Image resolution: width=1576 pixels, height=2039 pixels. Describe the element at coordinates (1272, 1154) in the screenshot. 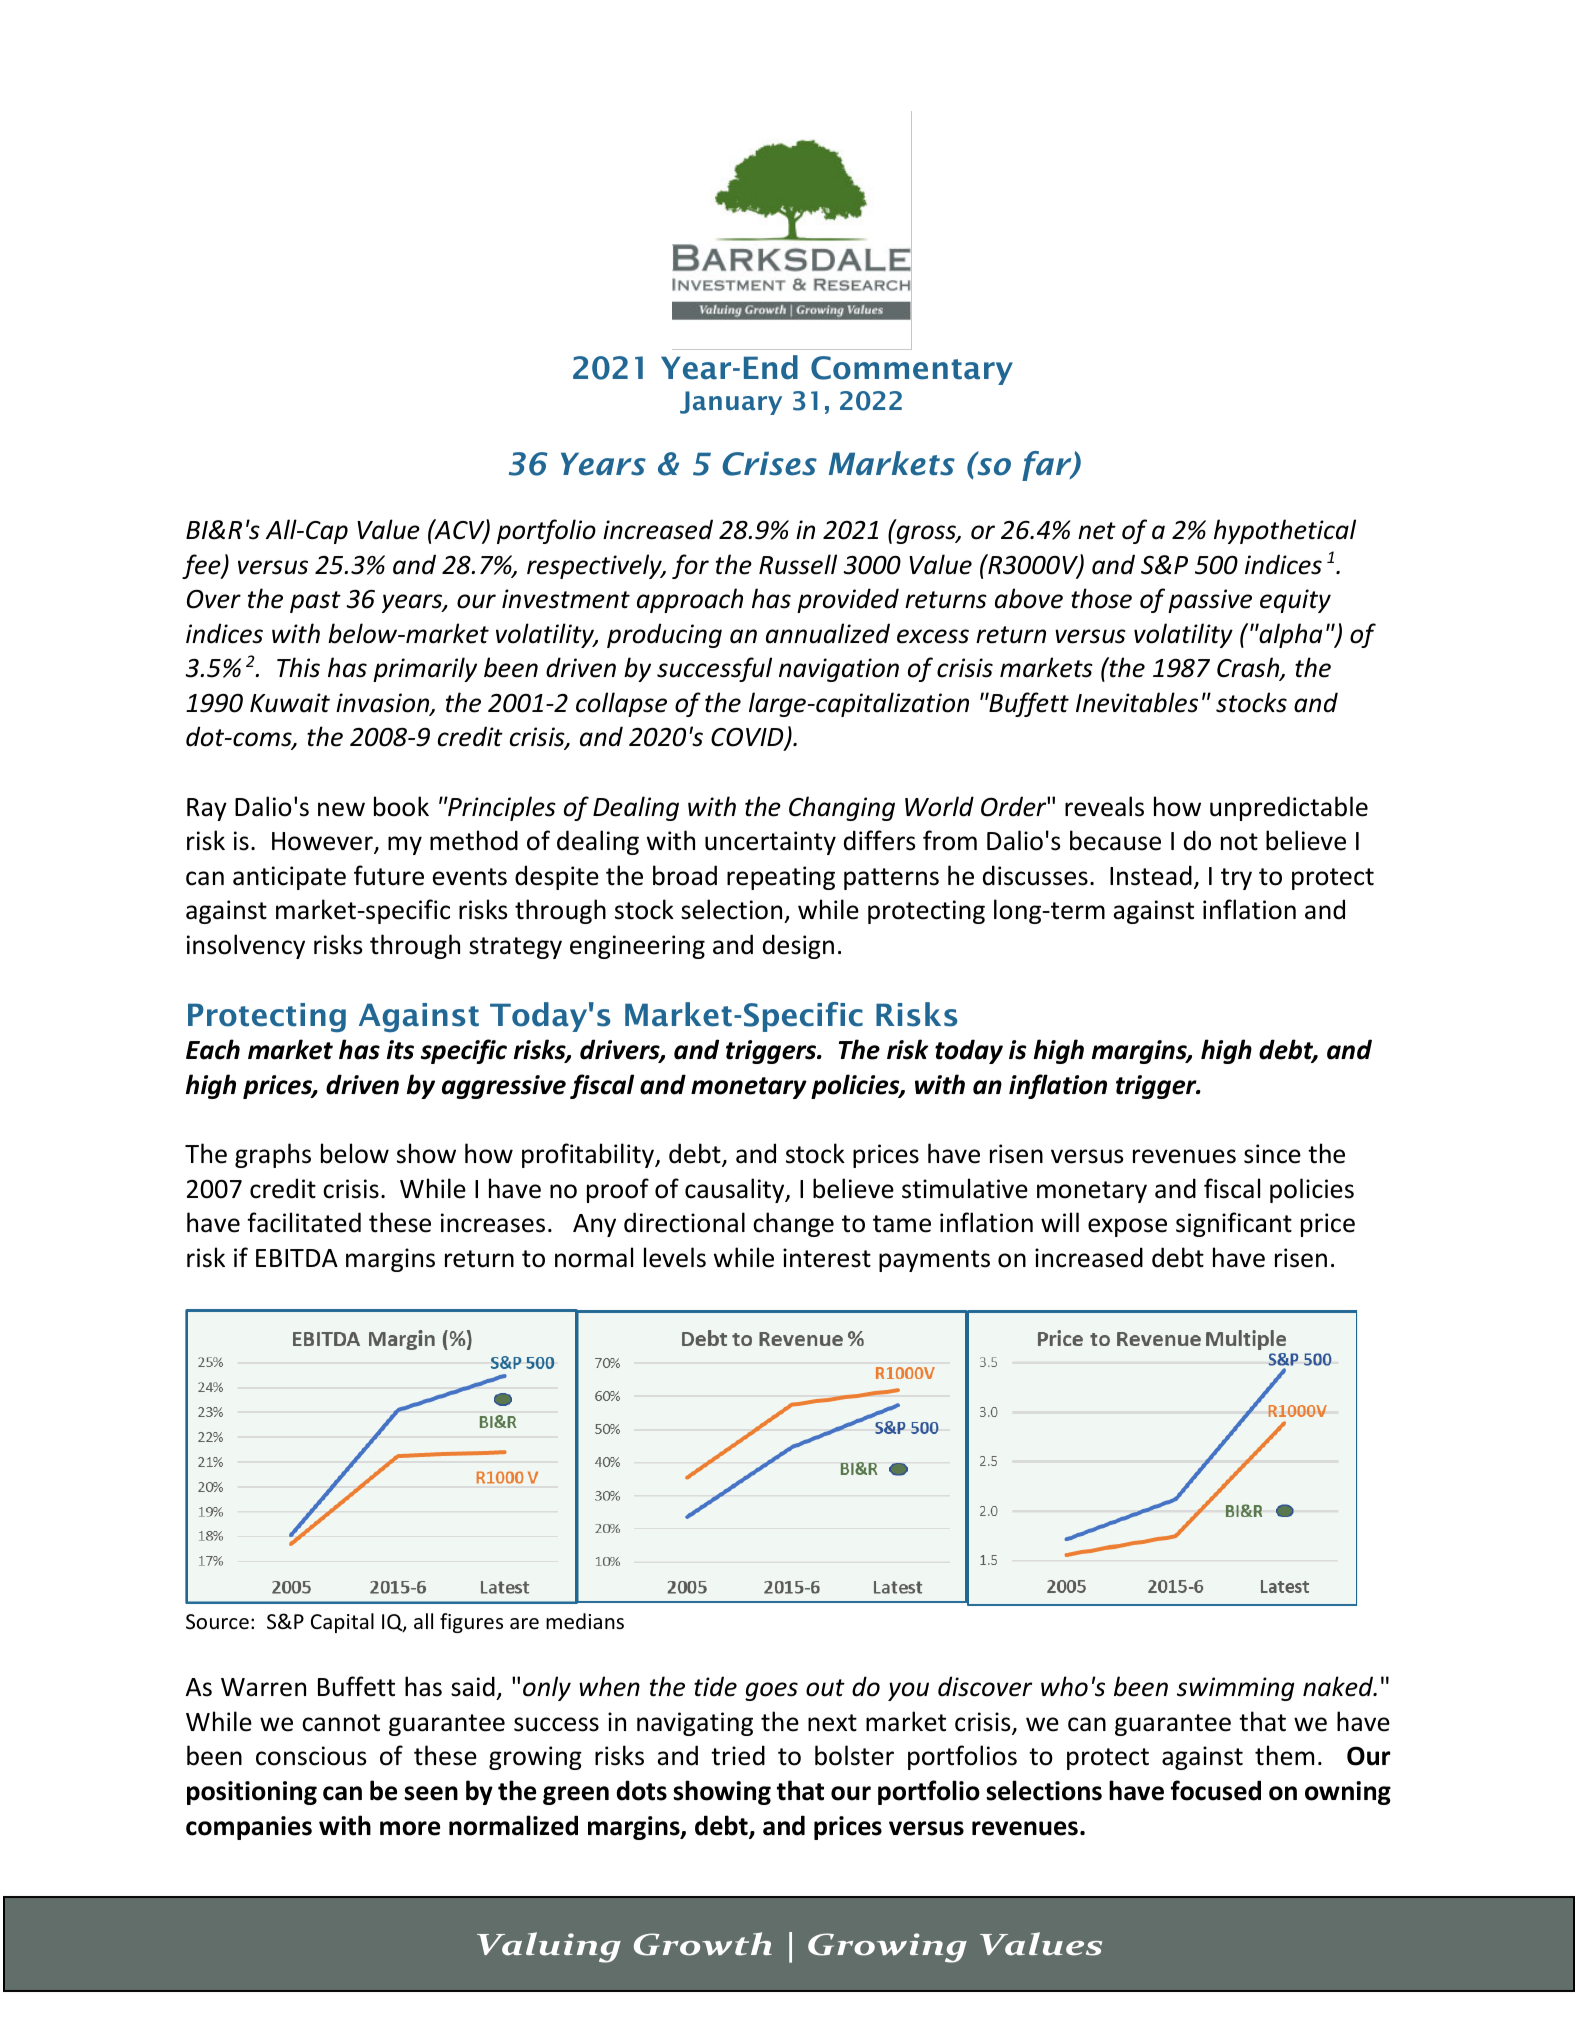

I see `since` at that location.
